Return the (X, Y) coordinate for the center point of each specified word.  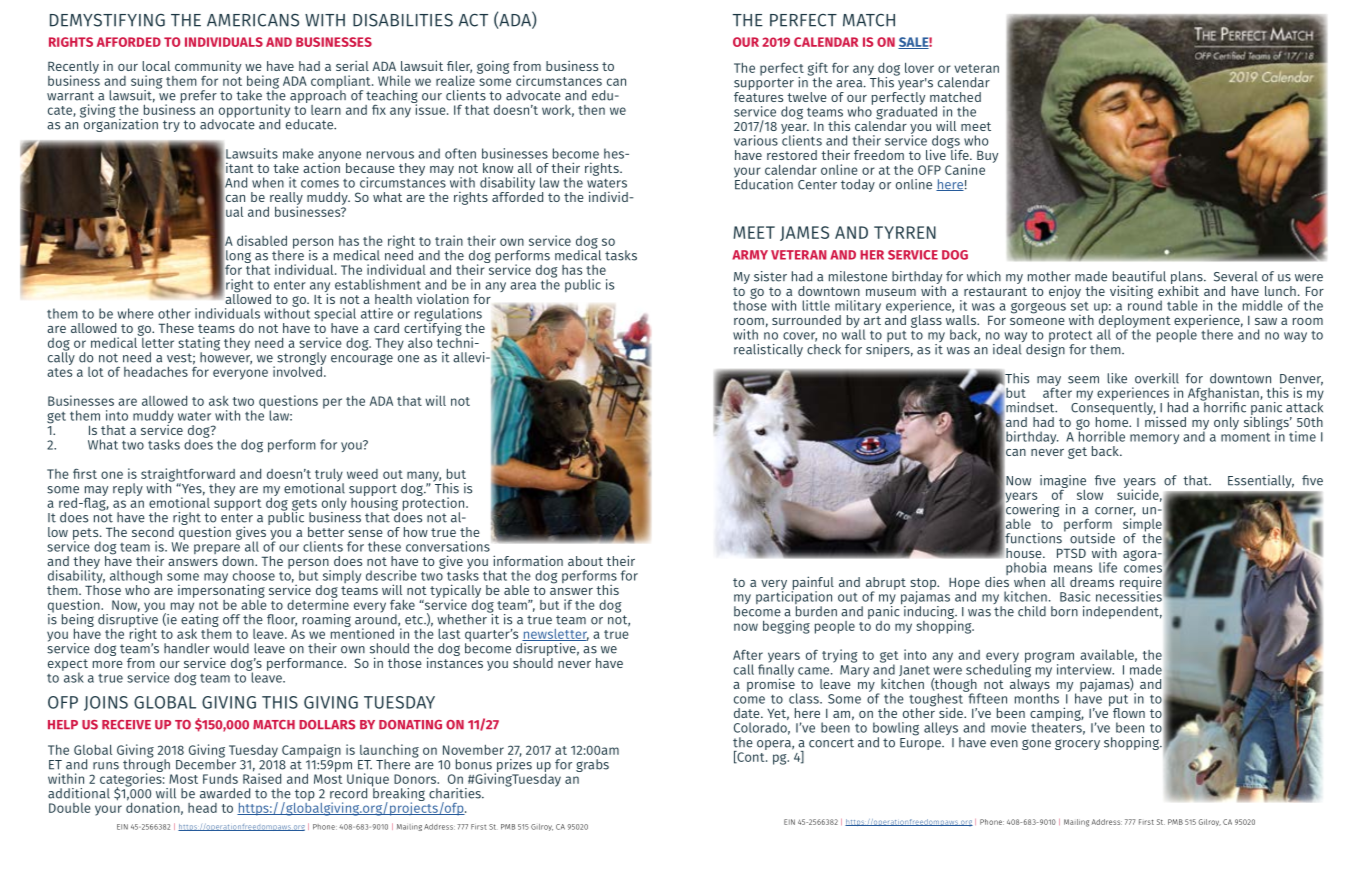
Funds (220, 779)
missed (1165, 420)
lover (919, 68)
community (208, 68)
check (824, 349)
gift (818, 70)
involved (298, 370)
